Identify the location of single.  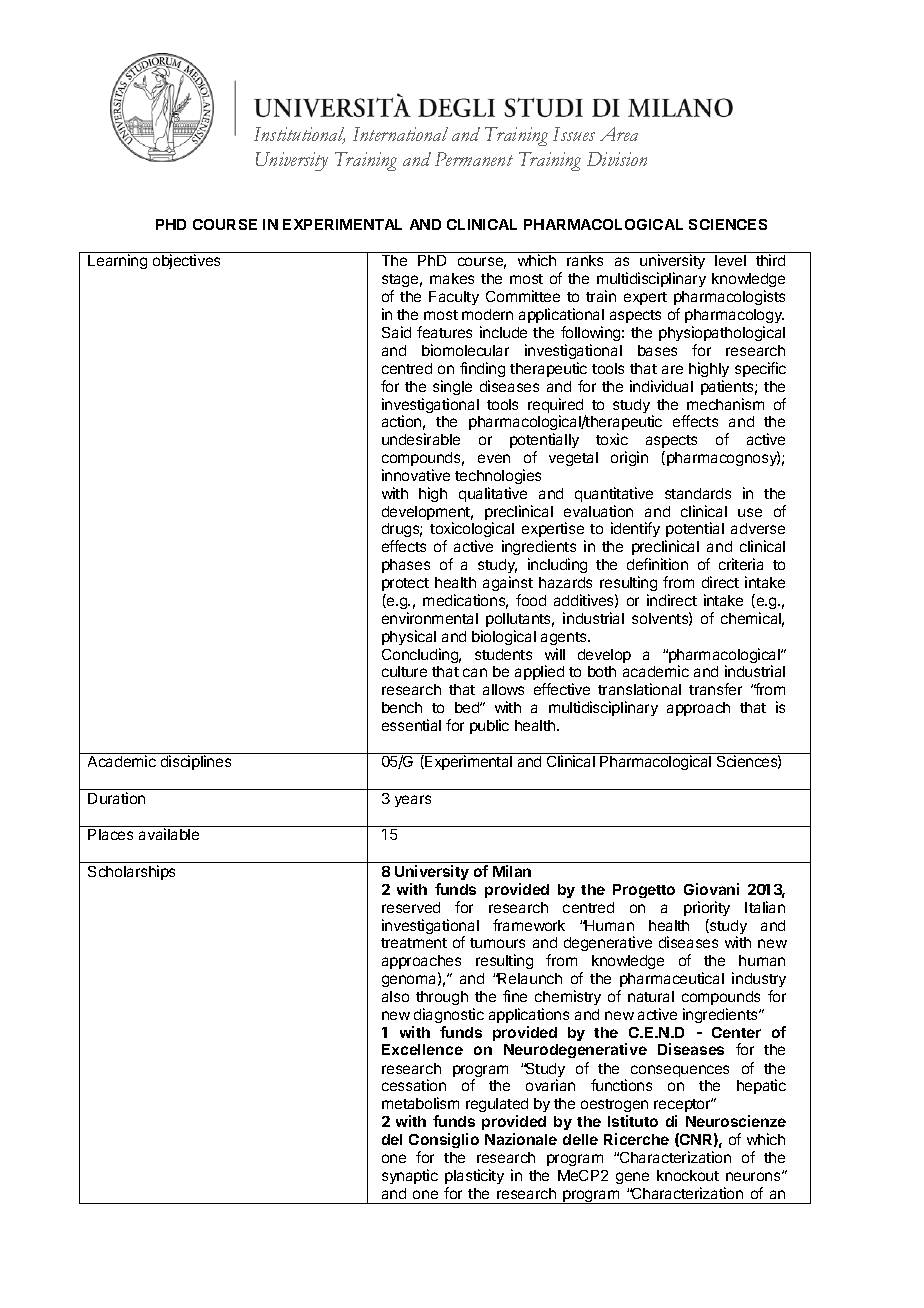
(452, 387).
